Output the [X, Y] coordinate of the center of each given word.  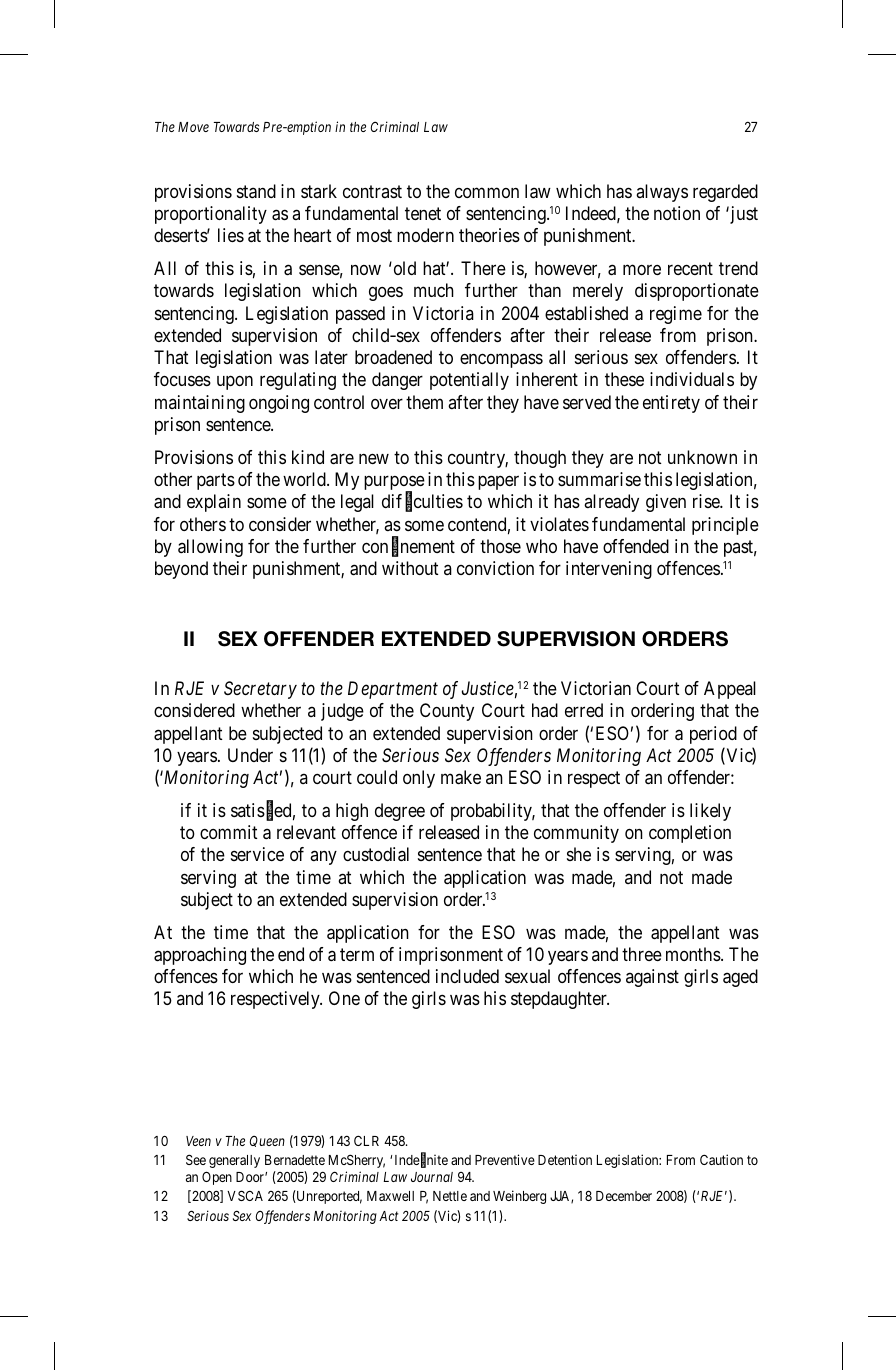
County [447, 712]
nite [437, 1160]
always [662, 193]
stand [256, 191]
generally [234, 1161]
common [487, 192]
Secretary [260, 690]
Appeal [730, 690]
